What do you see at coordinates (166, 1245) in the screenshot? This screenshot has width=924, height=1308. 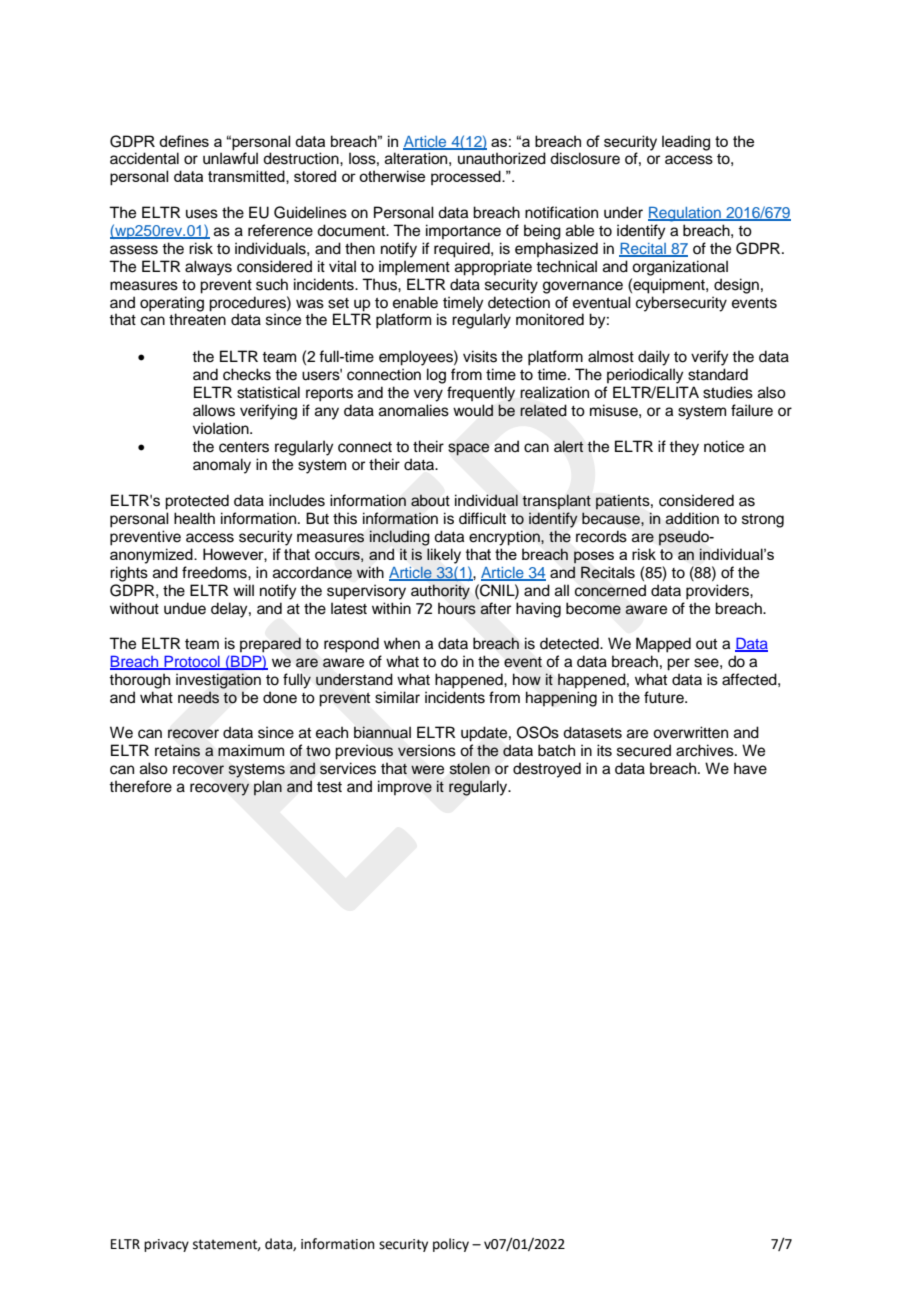 I see `privacy` at bounding box center [166, 1245].
